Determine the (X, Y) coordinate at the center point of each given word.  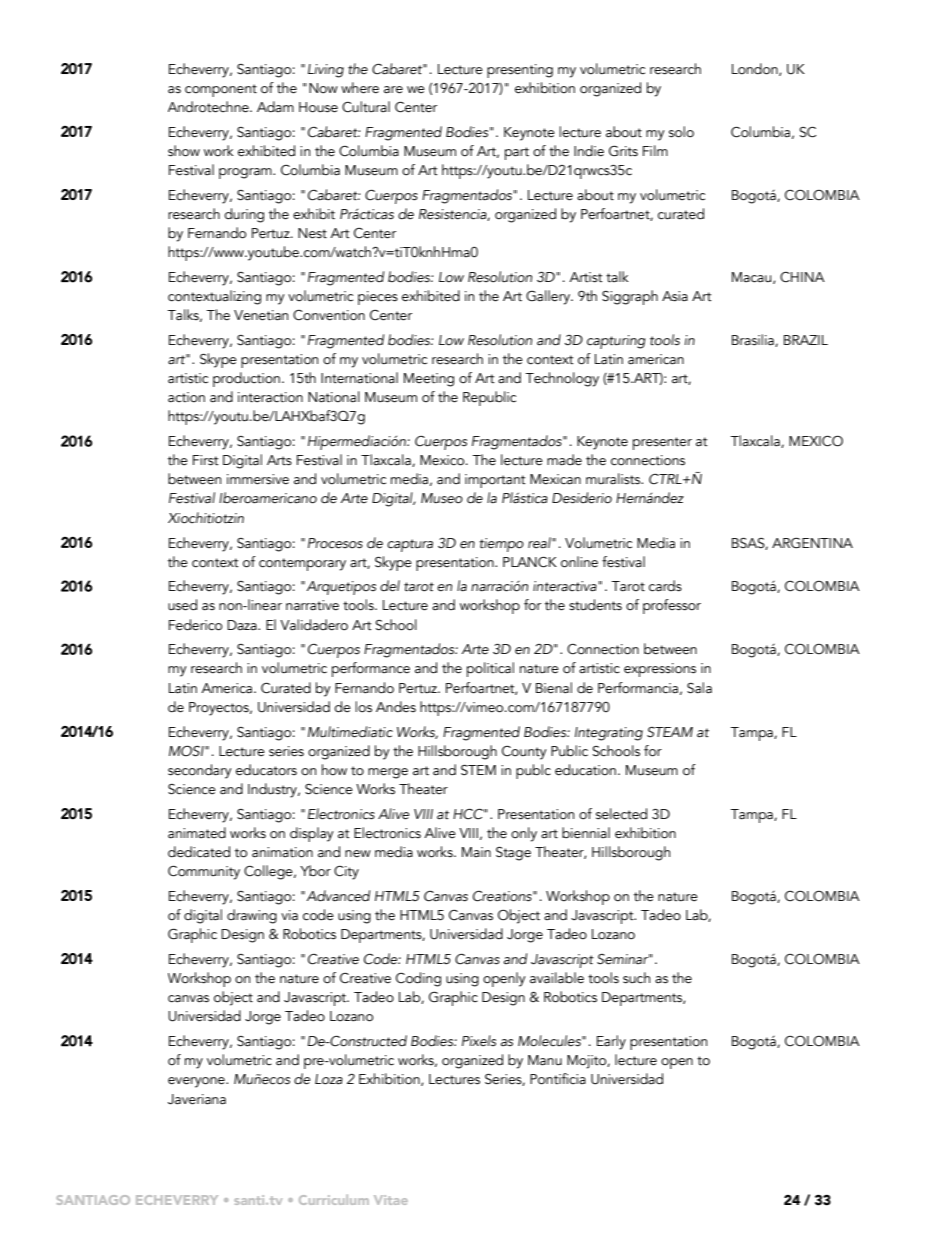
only (524, 834)
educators (266, 770)
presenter (662, 443)
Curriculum (334, 1200)
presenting (520, 71)
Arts (279, 460)
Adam (275, 107)
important (495, 481)
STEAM (670, 732)
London (756, 69)
